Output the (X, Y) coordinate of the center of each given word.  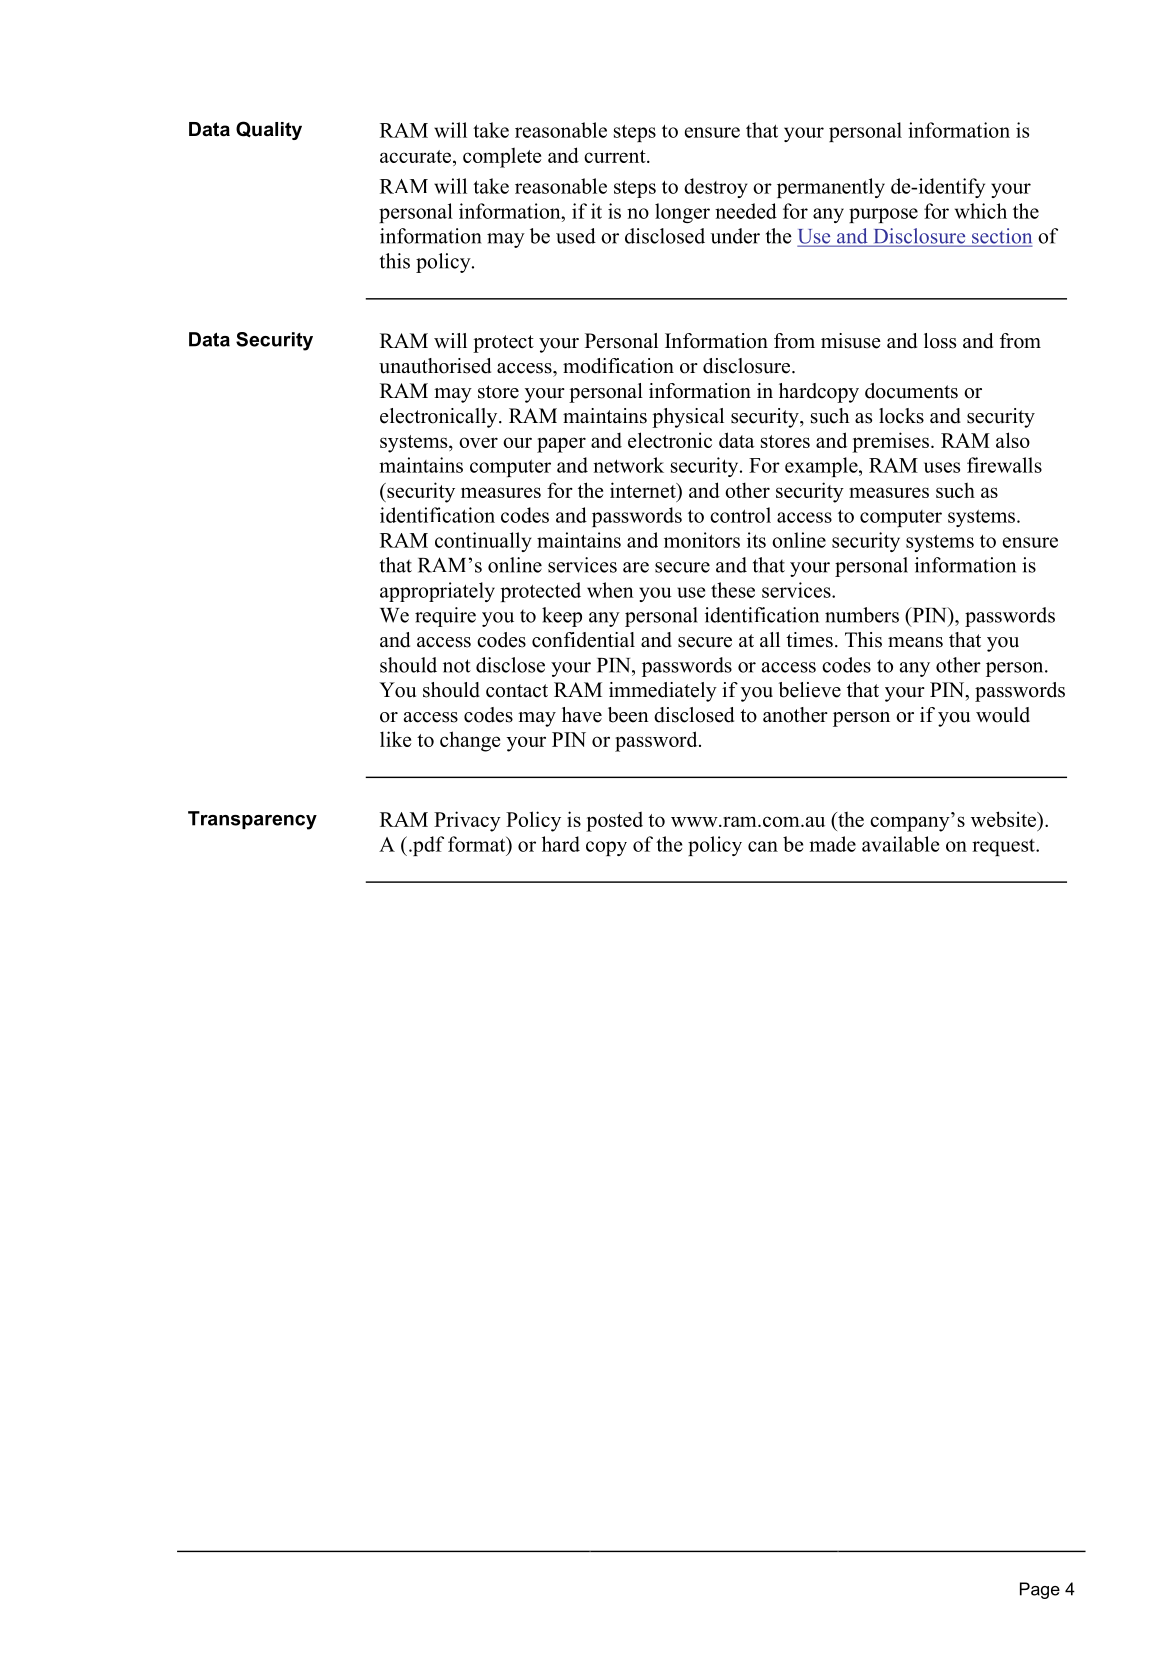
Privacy (467, 821)
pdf (427, 846)
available (900, 844)
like (395, 739)
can (763, 846)
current (616, 156)
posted (614, 821)
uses (942, 467)
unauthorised (435, 366)
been (628, 715)
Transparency (252, 820)
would (1003, 715)
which (981, 211)
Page (1040, 1590)
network (628, 465)
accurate (415, 156)
